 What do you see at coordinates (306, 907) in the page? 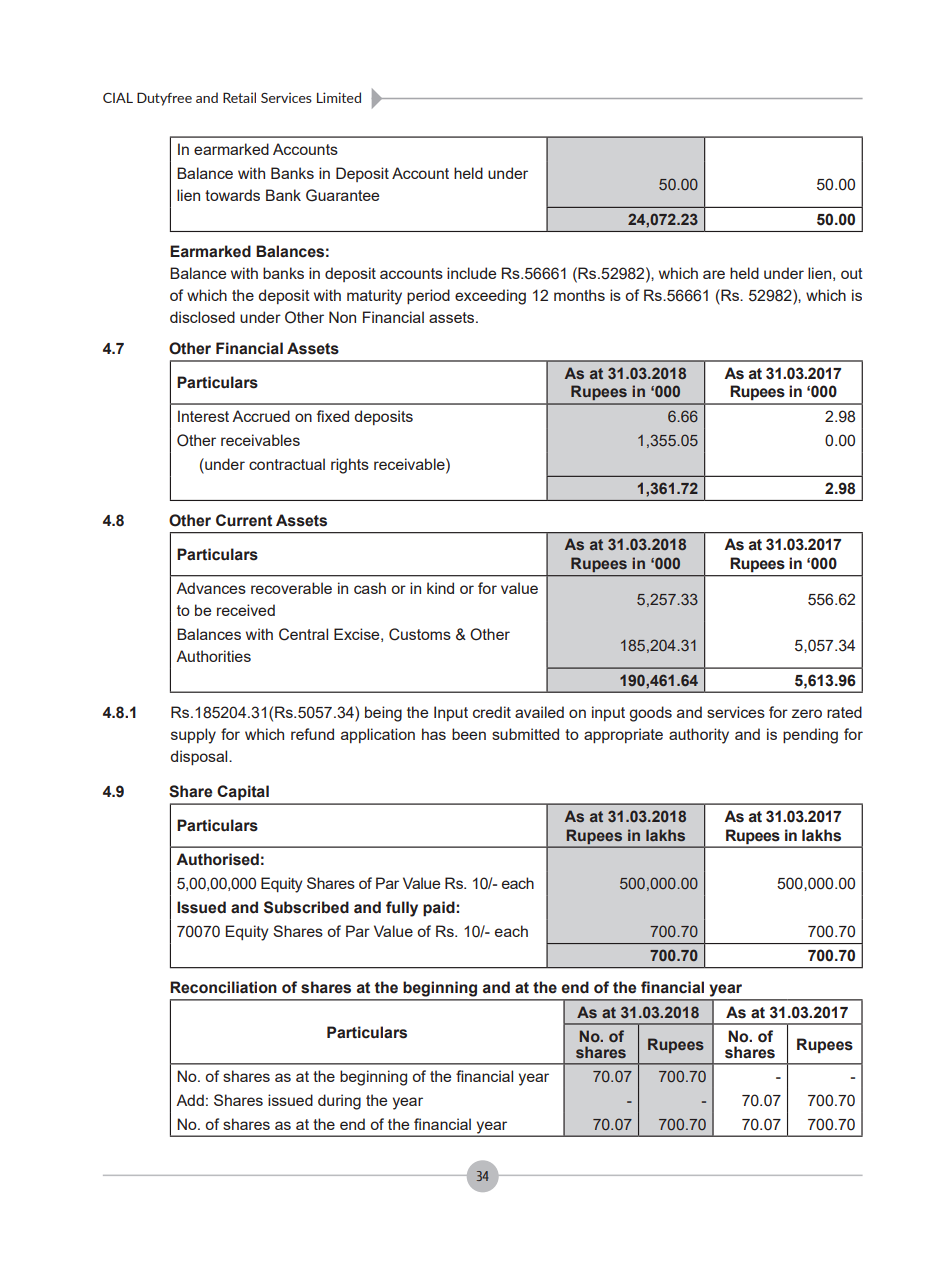
I see `Subscribed` at bounding box center [306, 907].
